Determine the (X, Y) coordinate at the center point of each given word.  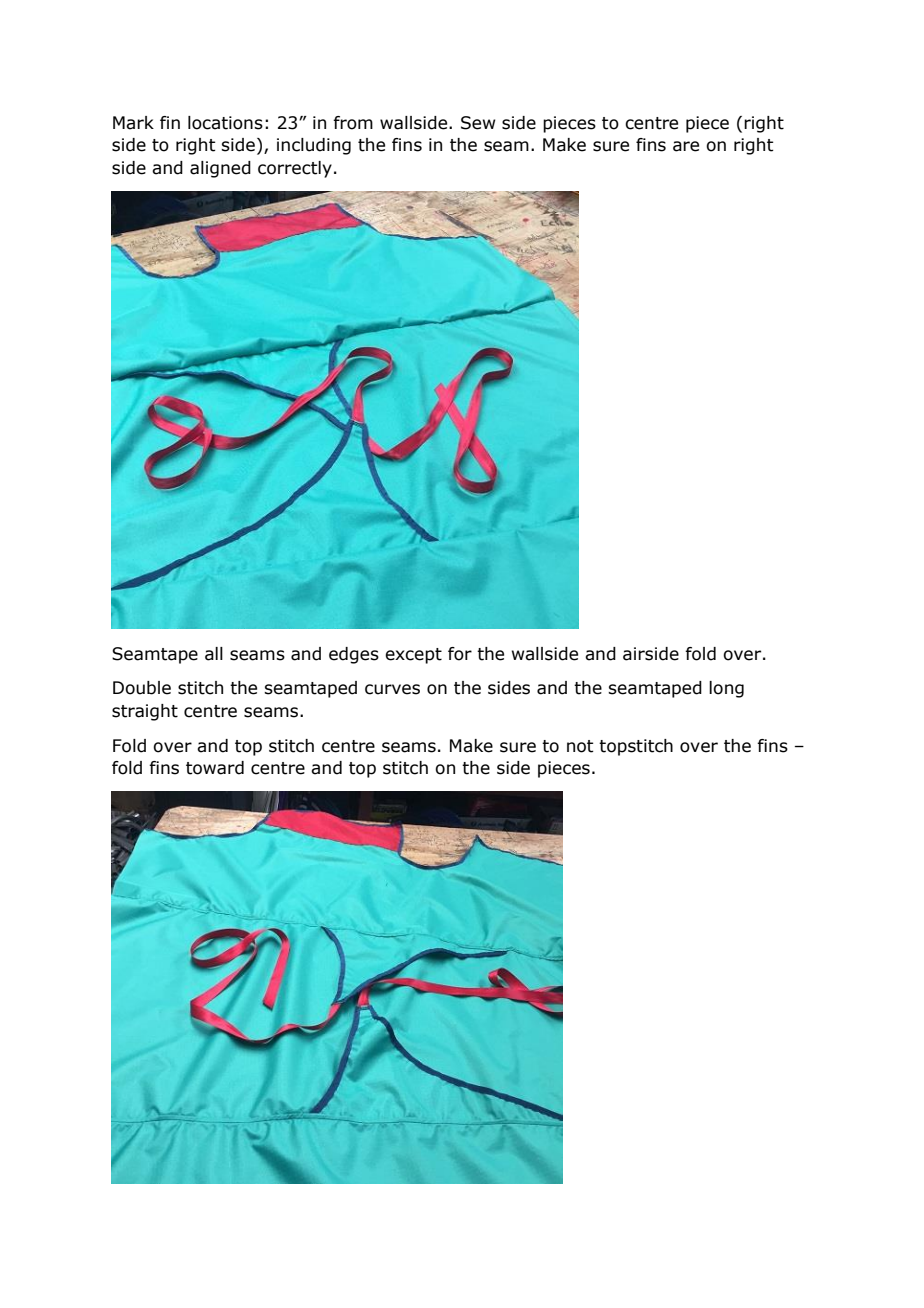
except (413, 656)
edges (354, 655)
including (314, 146)
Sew (478, 123)
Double (142, 688)
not (580, 746)
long (726, 689)
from (353, 123)
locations (225, 123)
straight (145, 712)
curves (392, 689)
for (460, 654)
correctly (295, 169)
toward (215, 768)
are (686, 146)
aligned (220, 169)
